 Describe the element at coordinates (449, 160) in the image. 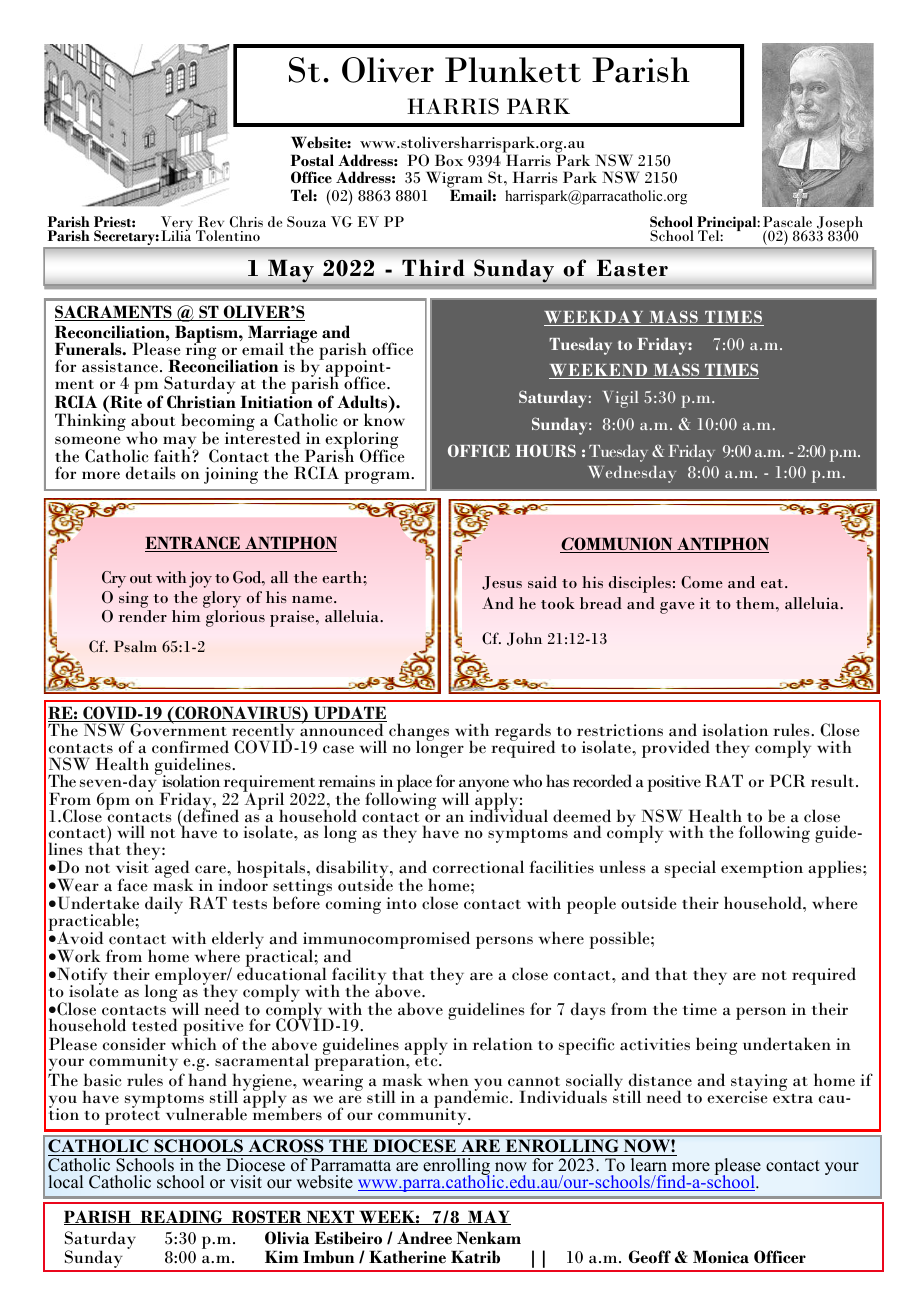

I see `Box` at that location.
